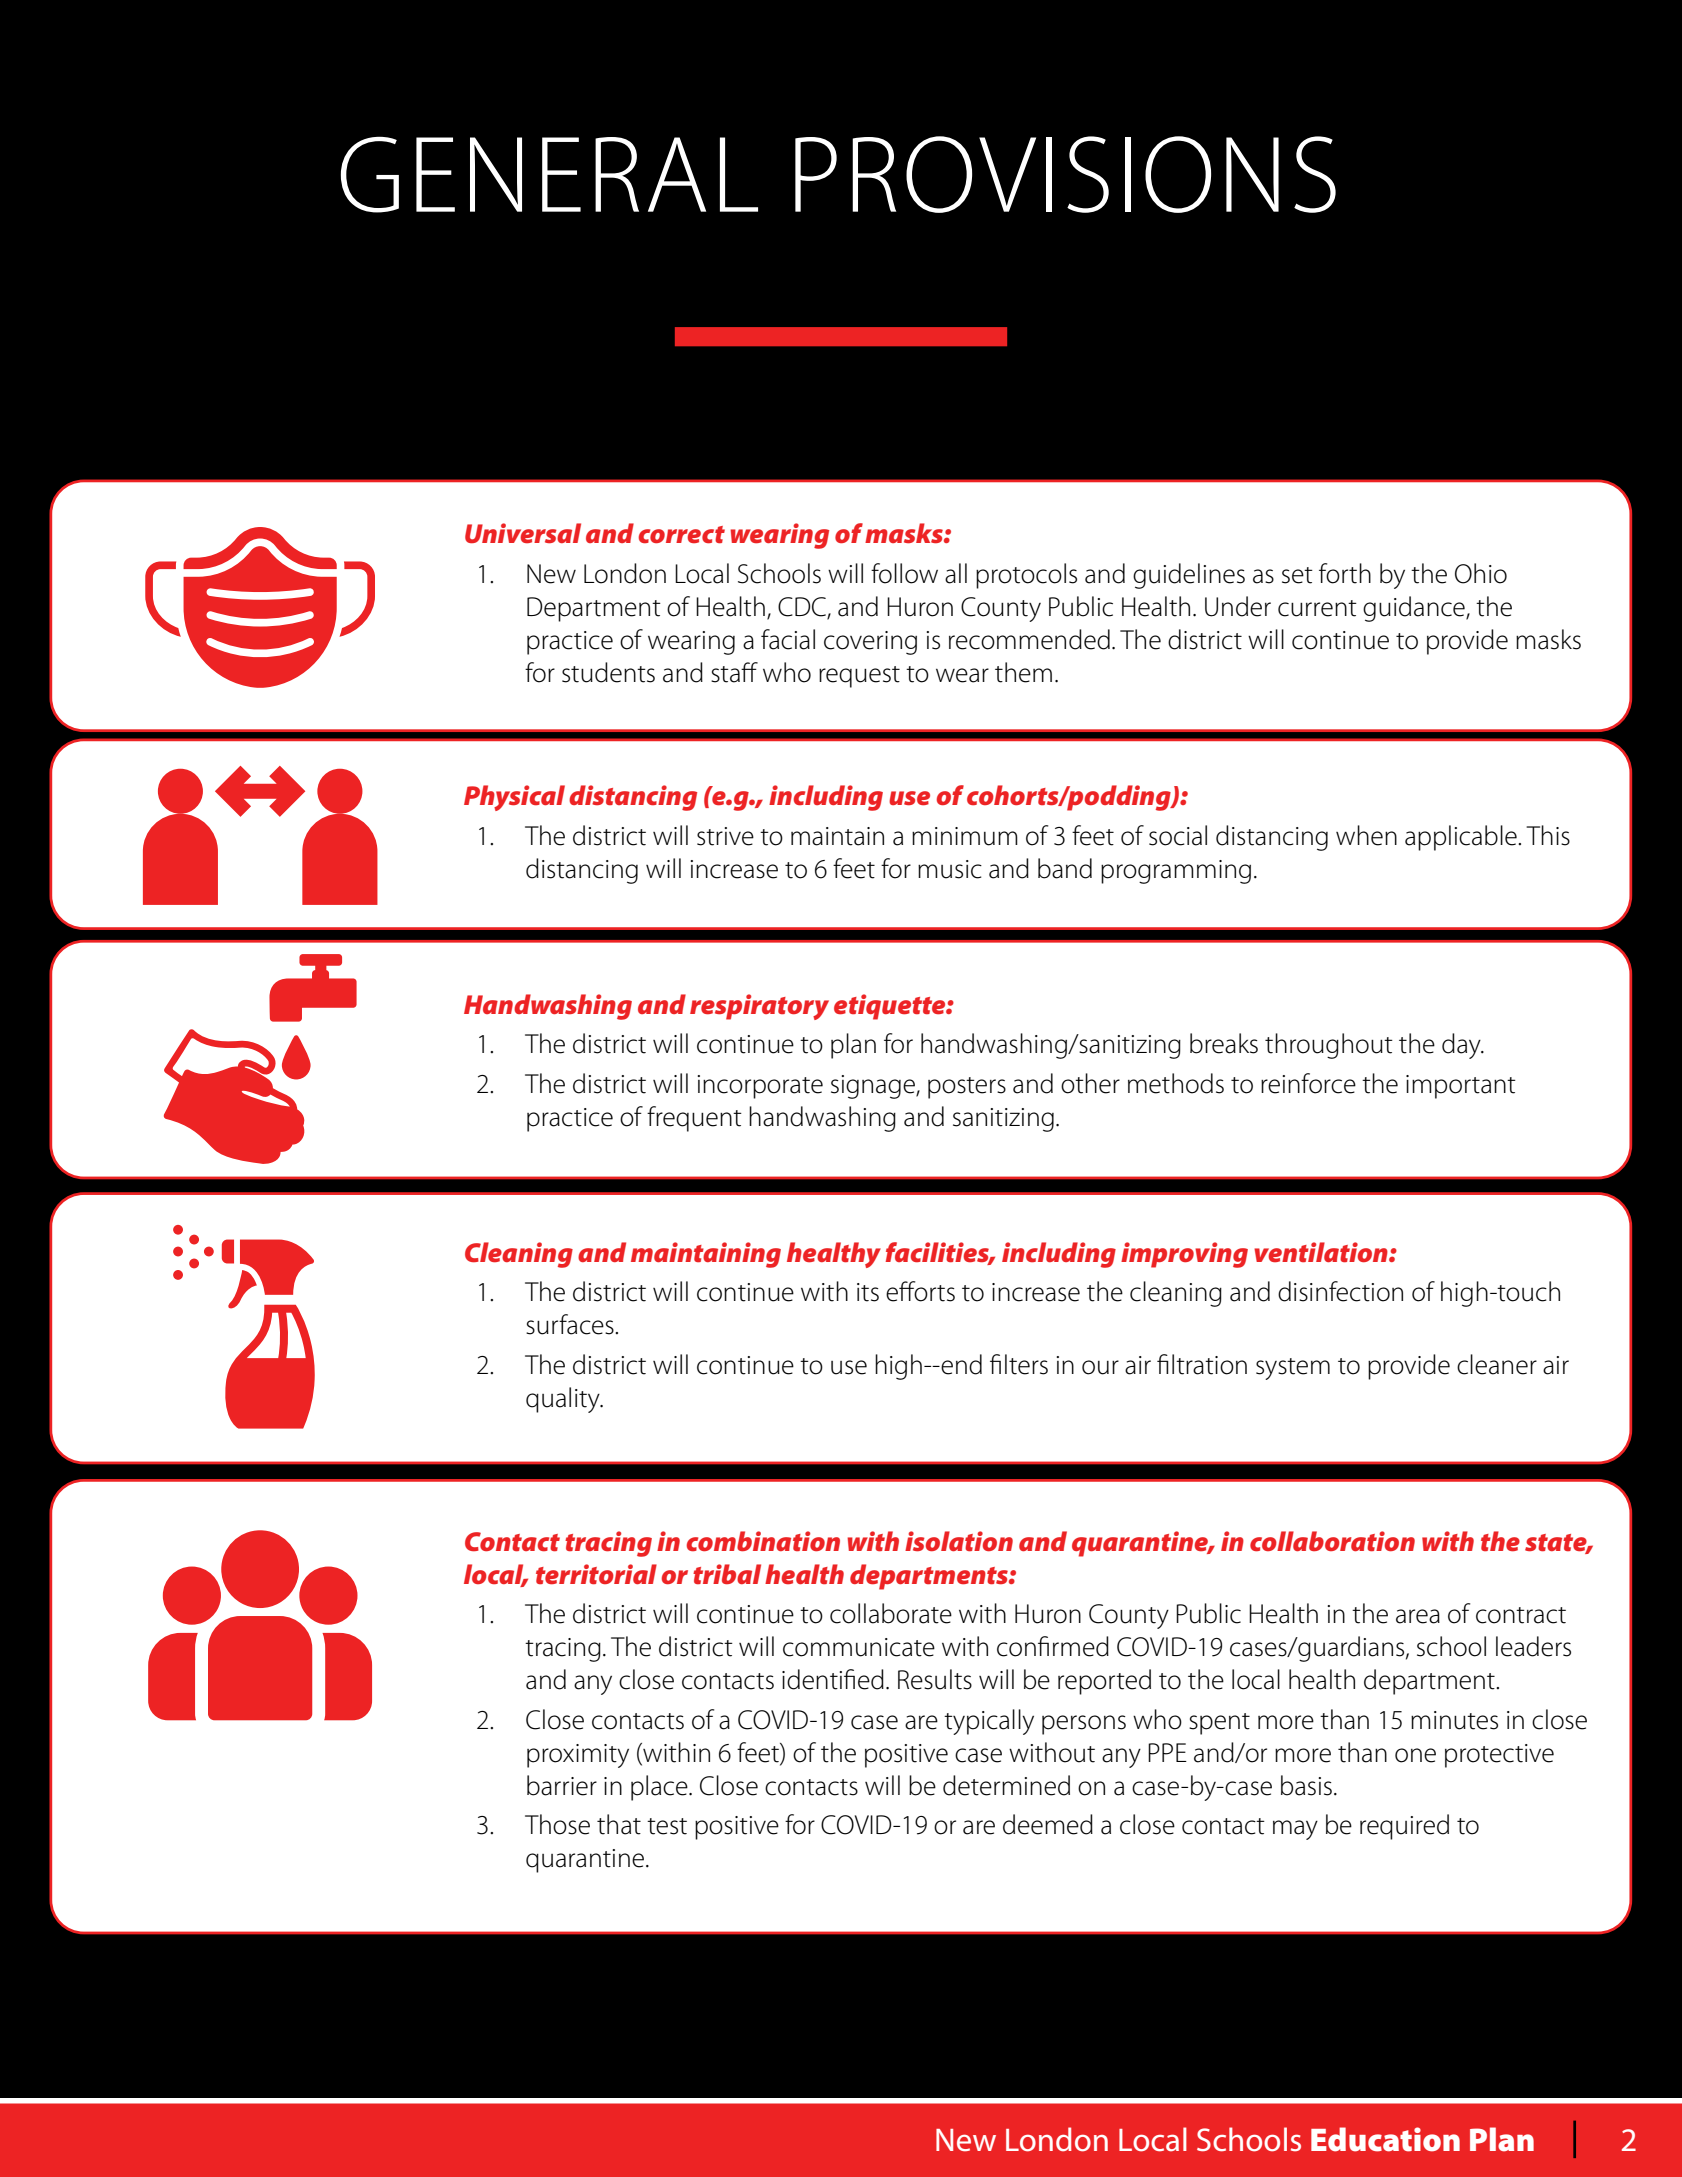 The width and height of the screenshot is (1682, 2177). Describe the element at coordinates (1461, 1087) in the screenshot. I see `important` at that location.
